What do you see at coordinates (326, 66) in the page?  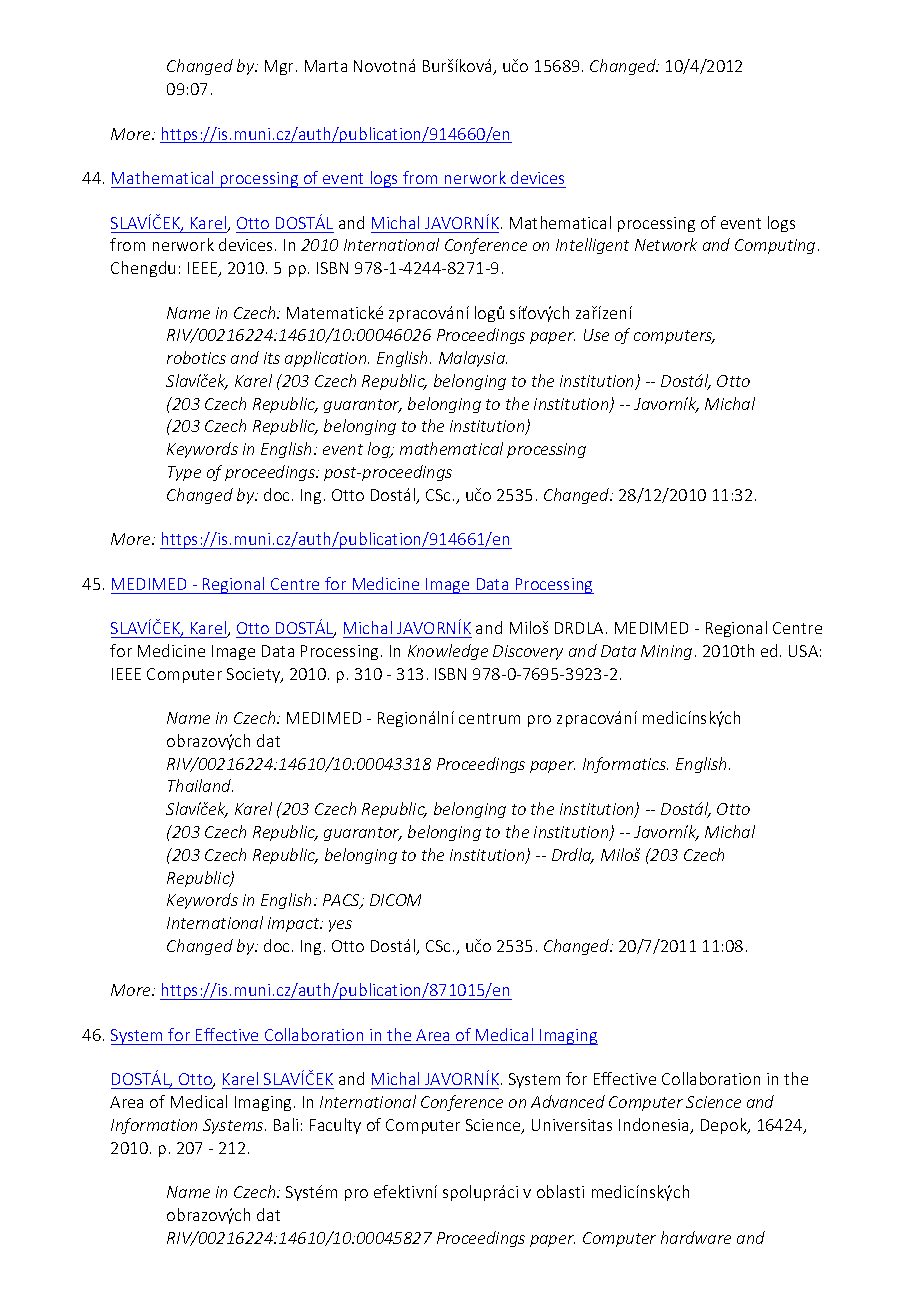 I see `Marta` at bounding box center [326, 66].
